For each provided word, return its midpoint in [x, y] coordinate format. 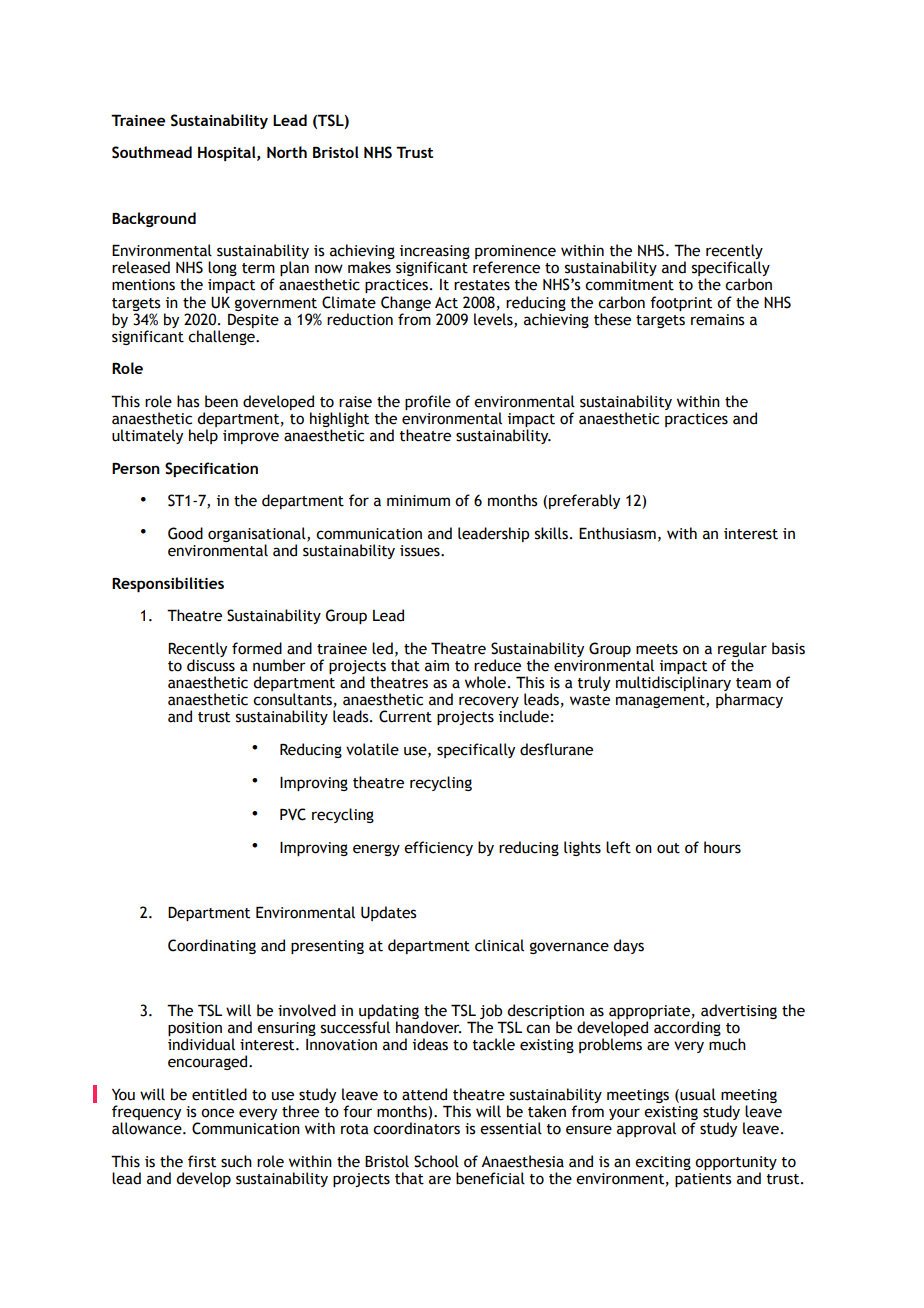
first [202, 1161]
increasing [435, 253]
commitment [629, 285]
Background [154, 219]
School [436, 1161]
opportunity [736, 1163]
